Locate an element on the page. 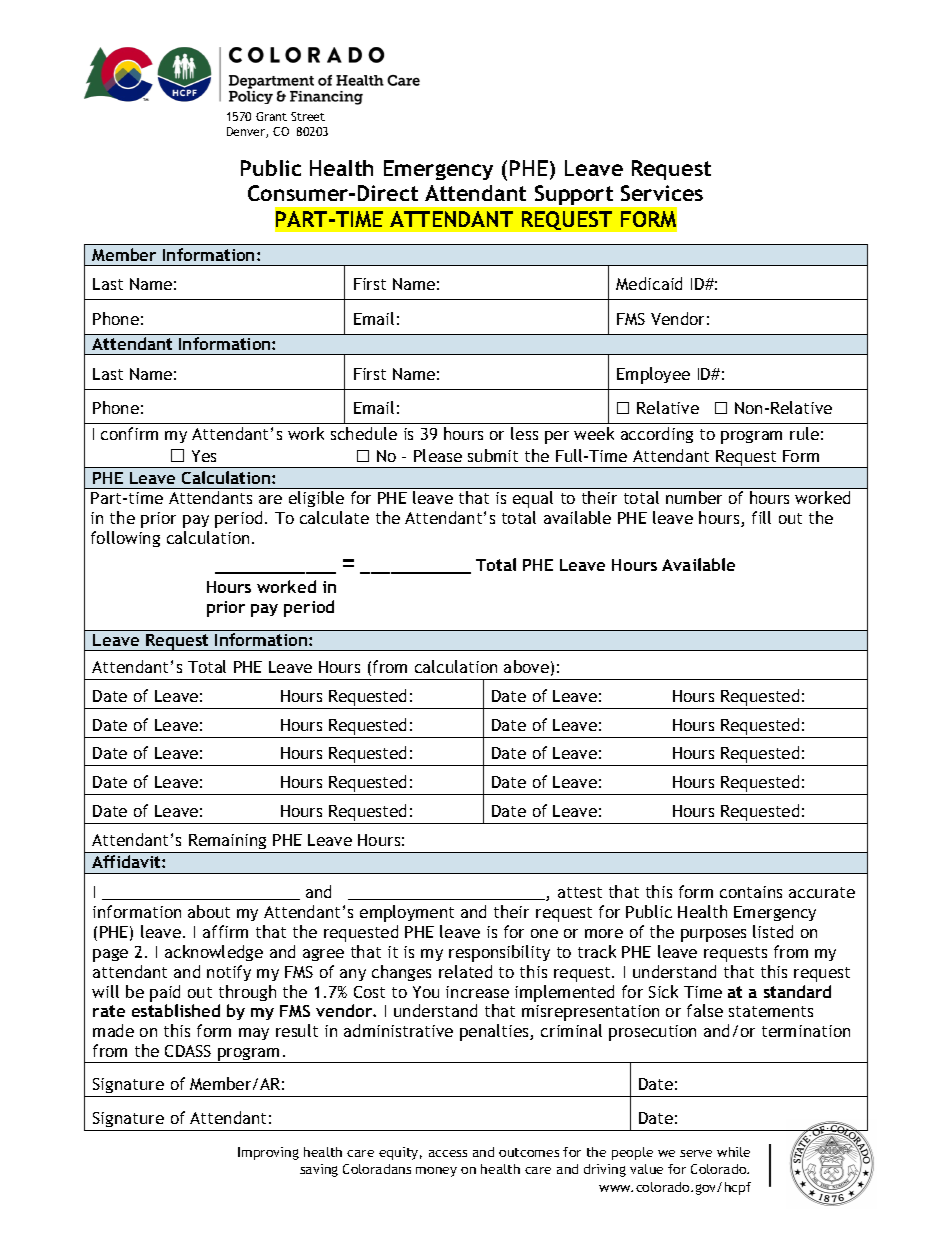 This page has height=1233, width=952. Remaining is located at coordinates (227, 841).
